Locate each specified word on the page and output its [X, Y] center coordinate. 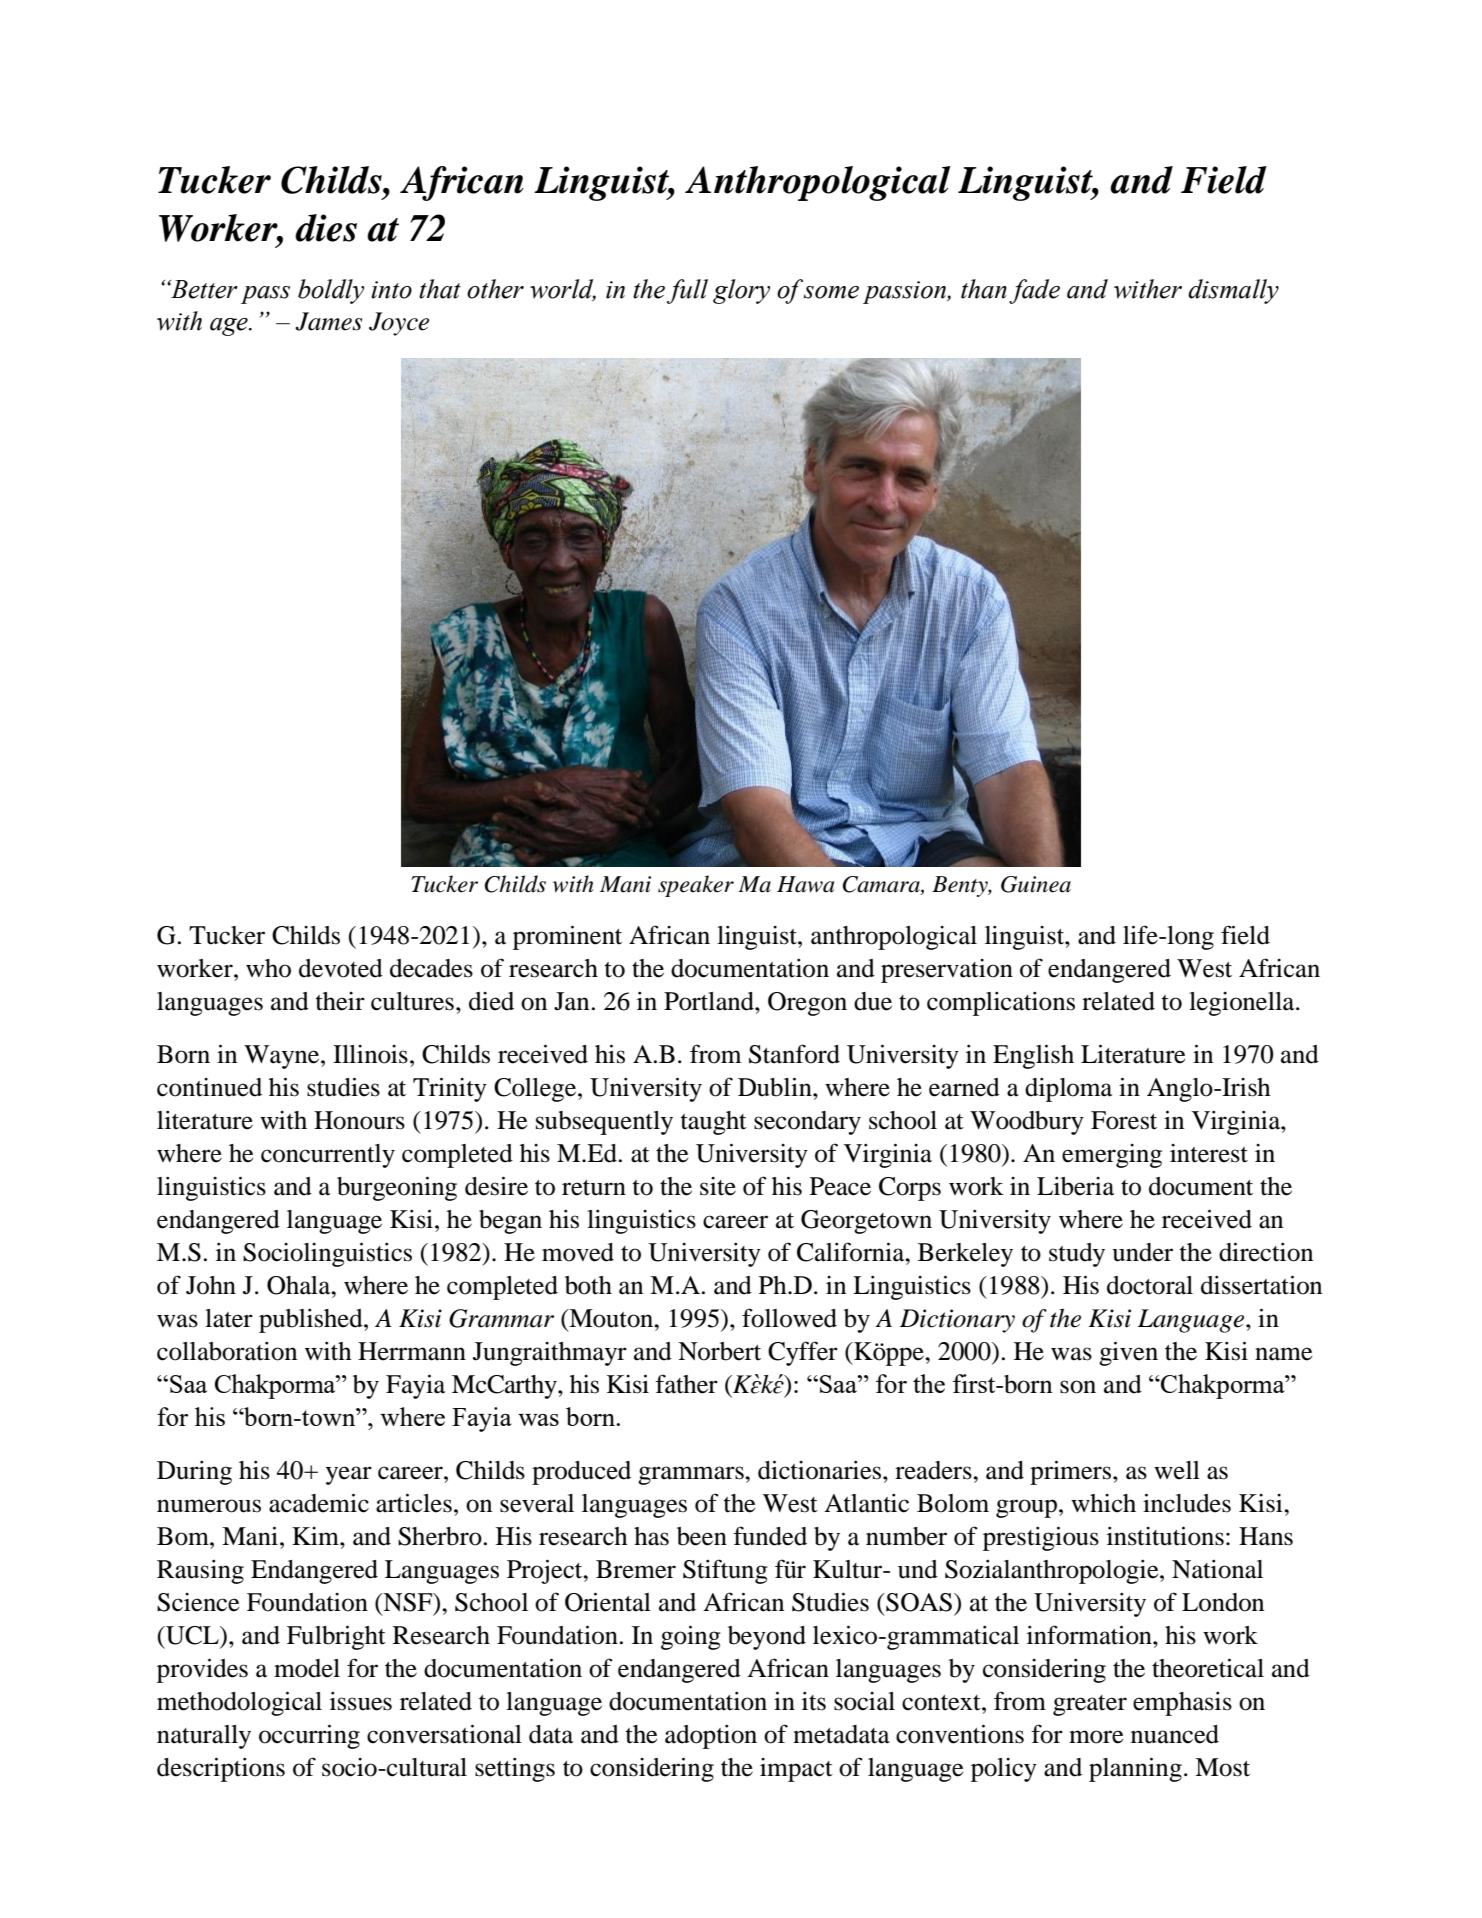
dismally [1233, 291]
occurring [309, 1736]
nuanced [1175, 1734]
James [328, 321]
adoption [711, 1737]
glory [741, 291]
